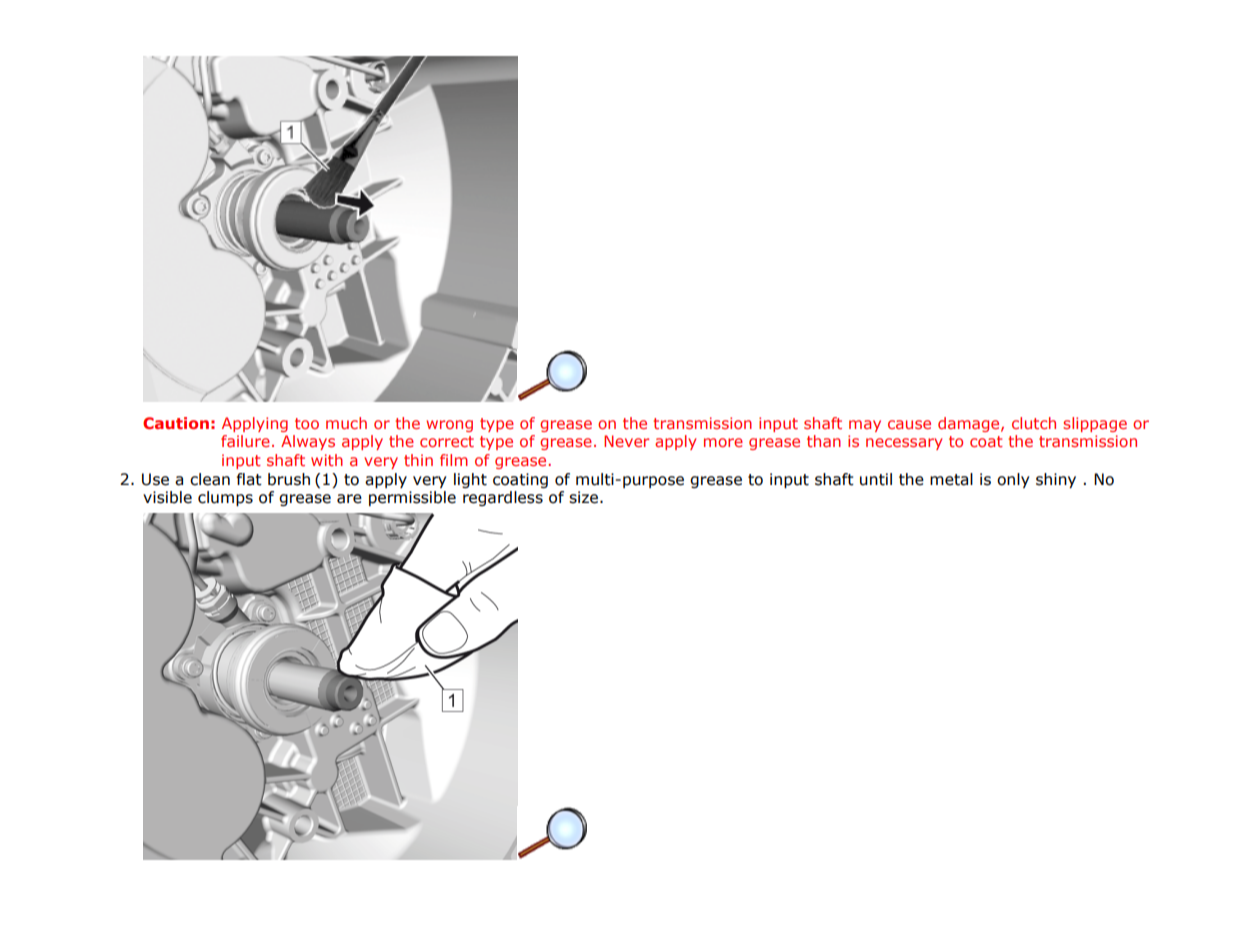 The image size is (1233, 952). I want to click on Always, so click(308, 442).
